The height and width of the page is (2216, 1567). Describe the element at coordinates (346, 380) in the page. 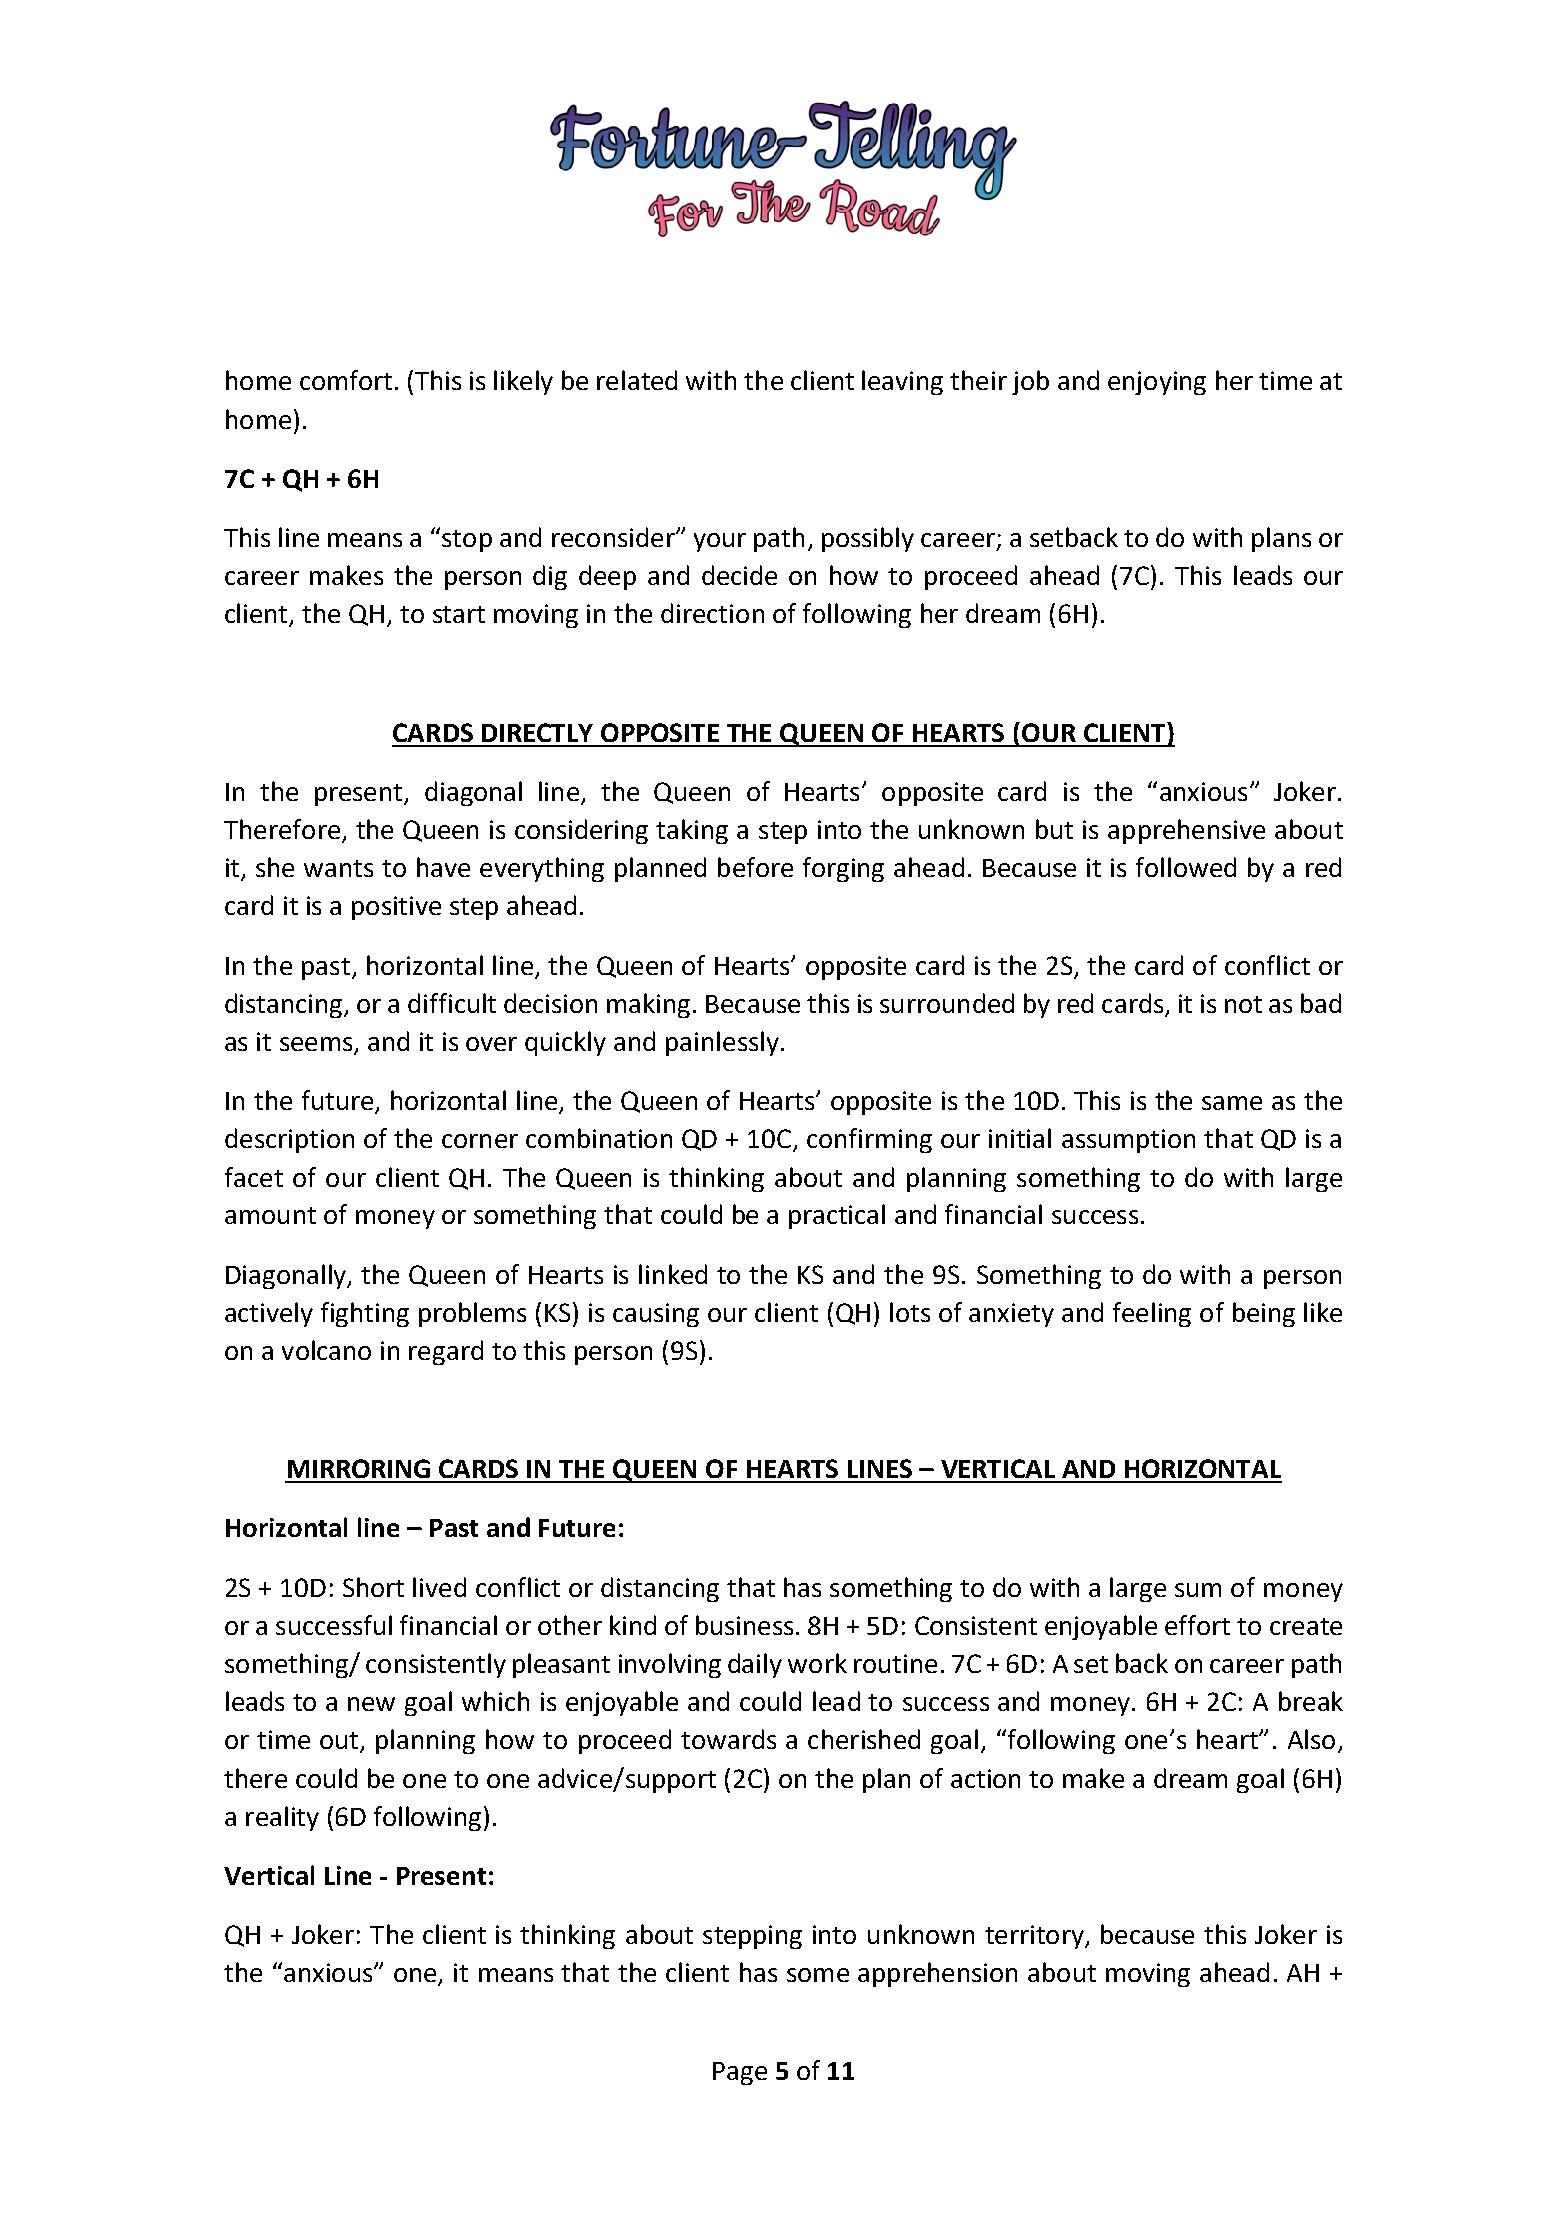

I see `comfort` at that location.
